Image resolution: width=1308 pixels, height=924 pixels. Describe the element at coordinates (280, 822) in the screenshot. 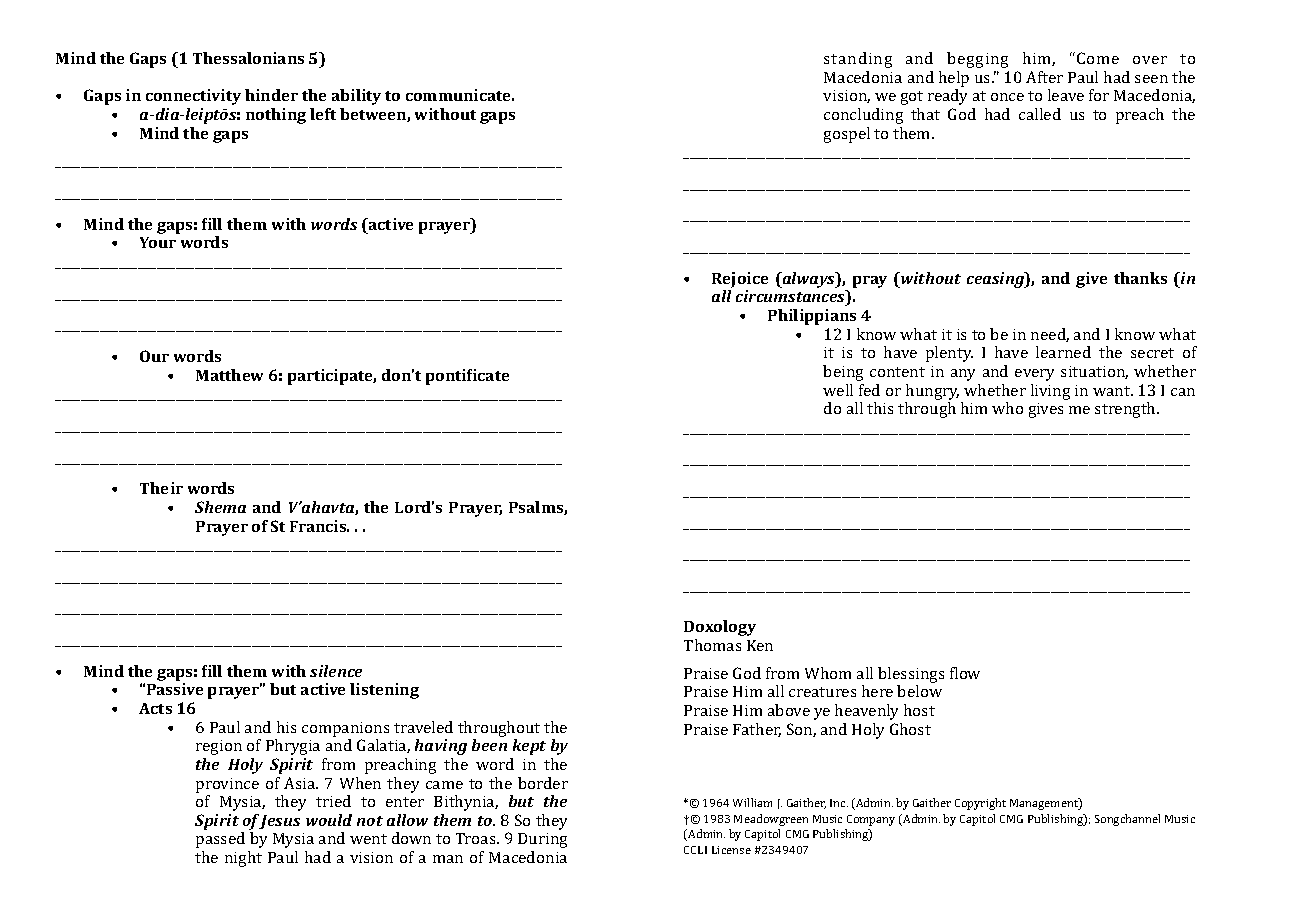

I see `Jesus` at that location.
